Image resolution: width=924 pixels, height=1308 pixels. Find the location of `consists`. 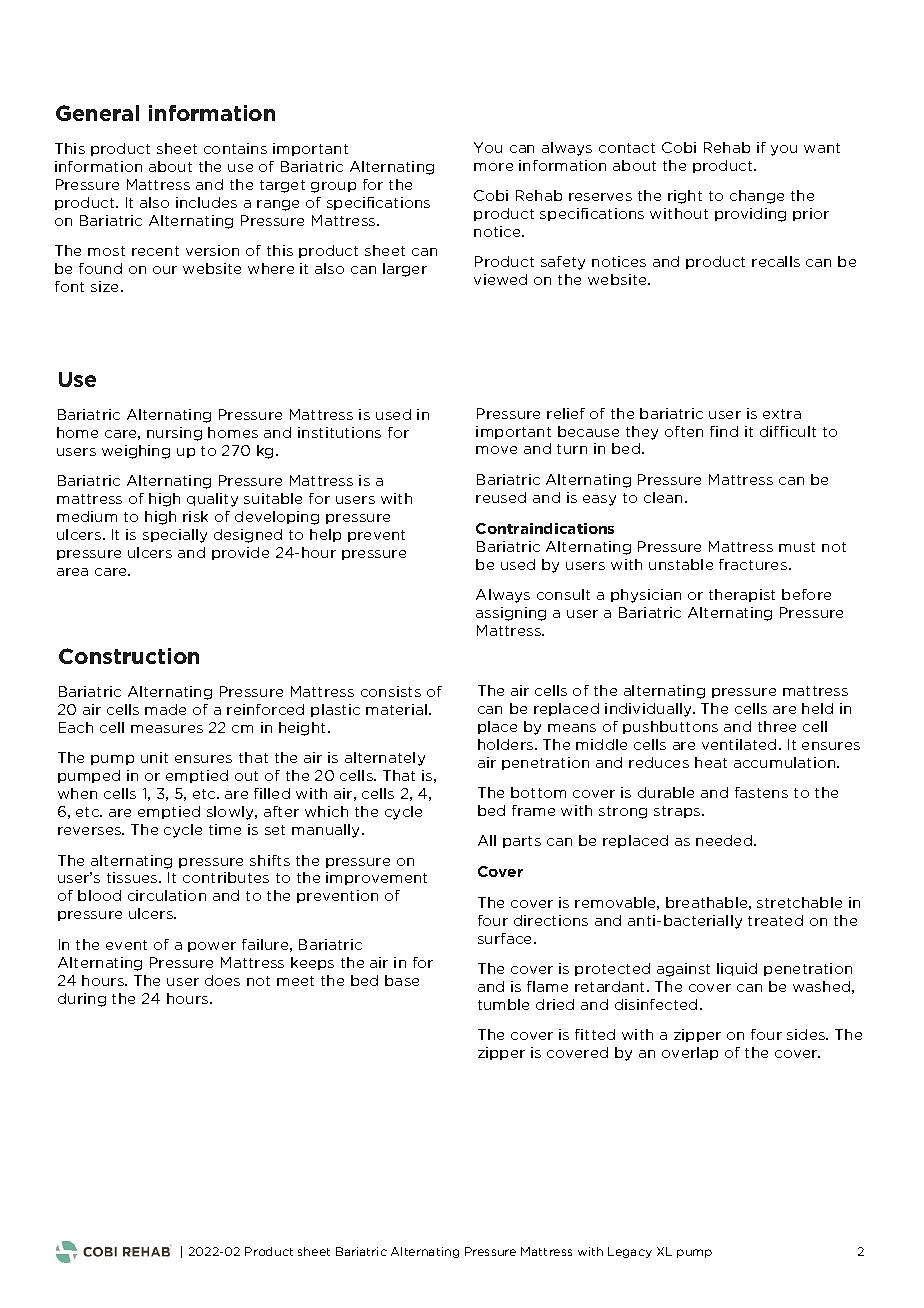

consists is located at coordinates (391, 691).
